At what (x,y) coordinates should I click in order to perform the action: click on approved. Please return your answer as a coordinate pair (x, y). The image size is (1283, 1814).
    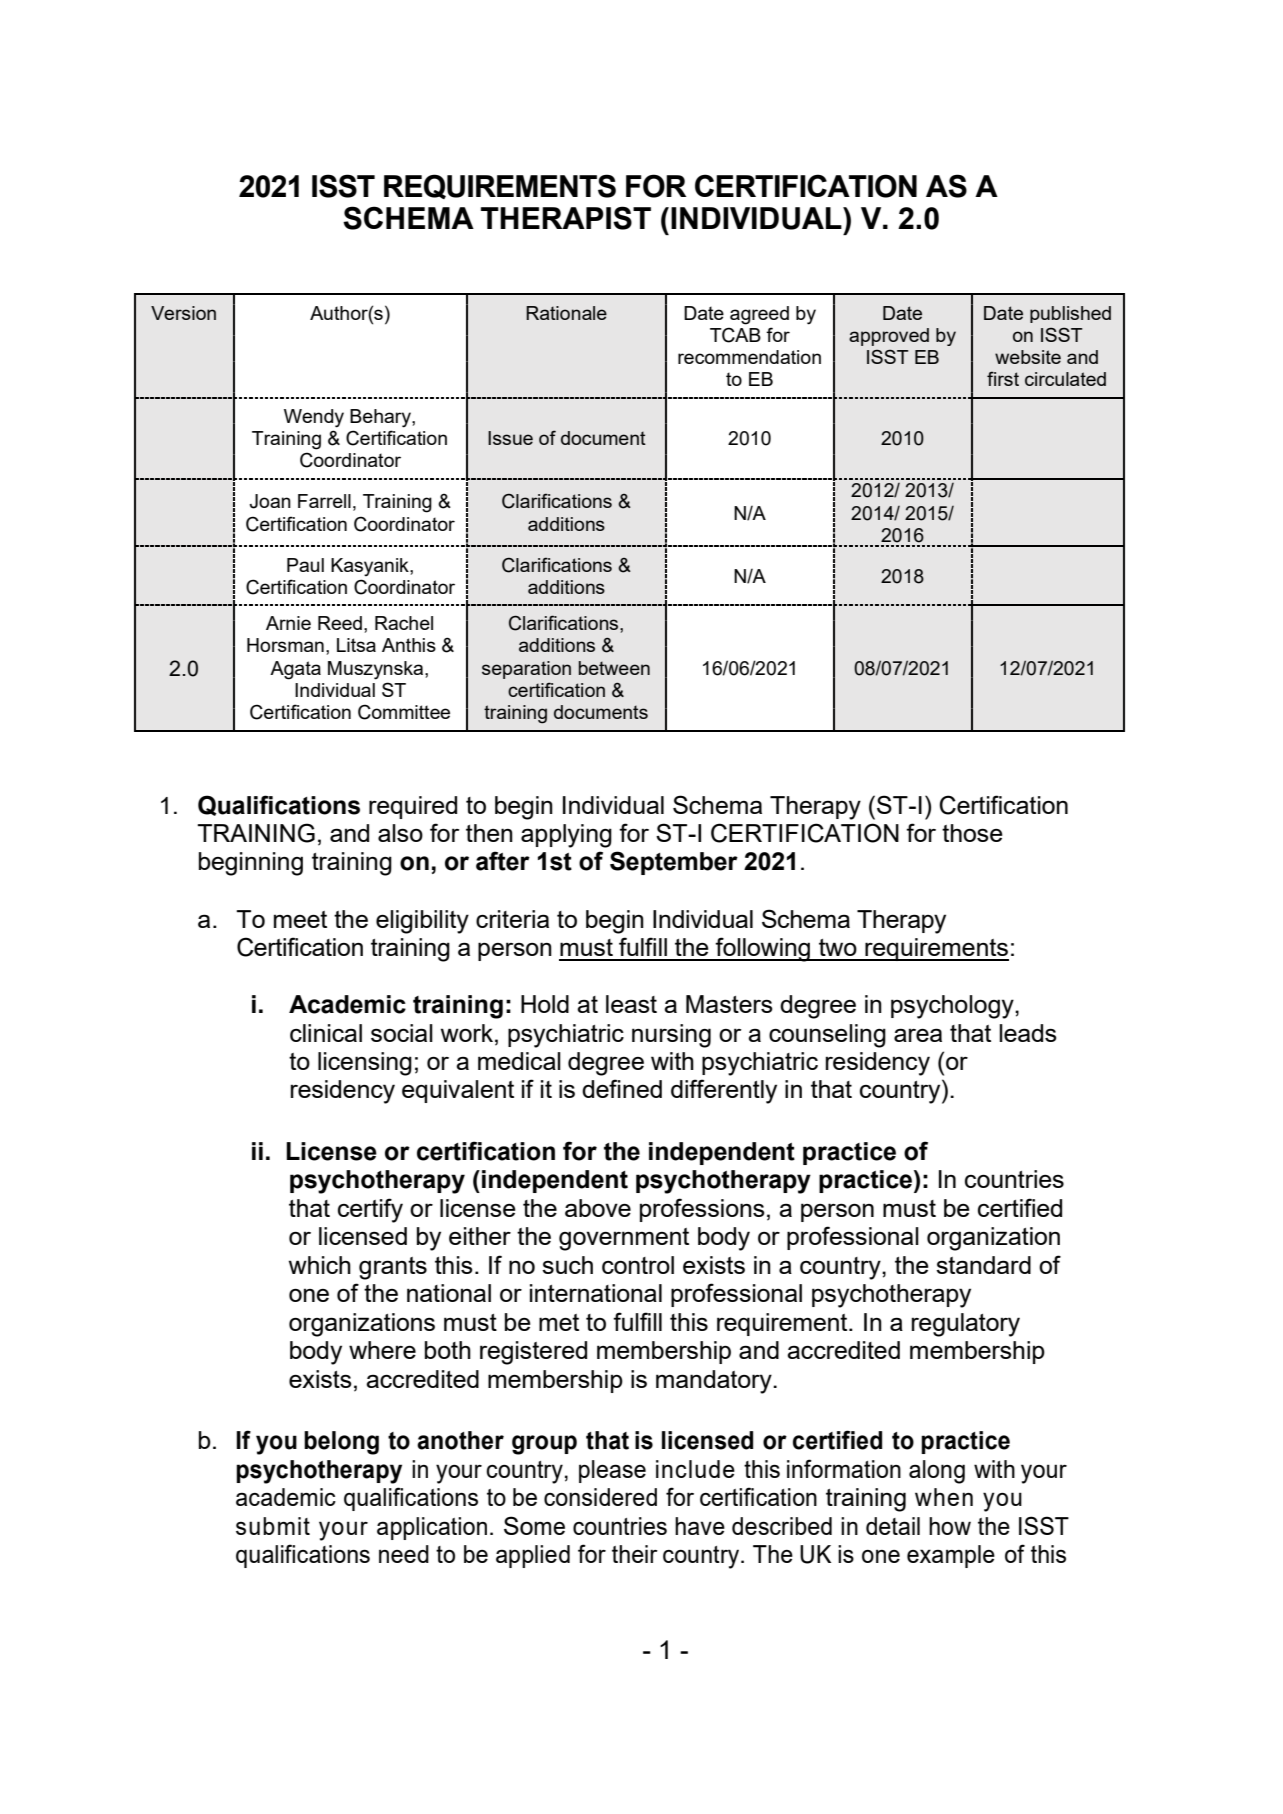
    Looking at the image, I should click on (889, 337).
